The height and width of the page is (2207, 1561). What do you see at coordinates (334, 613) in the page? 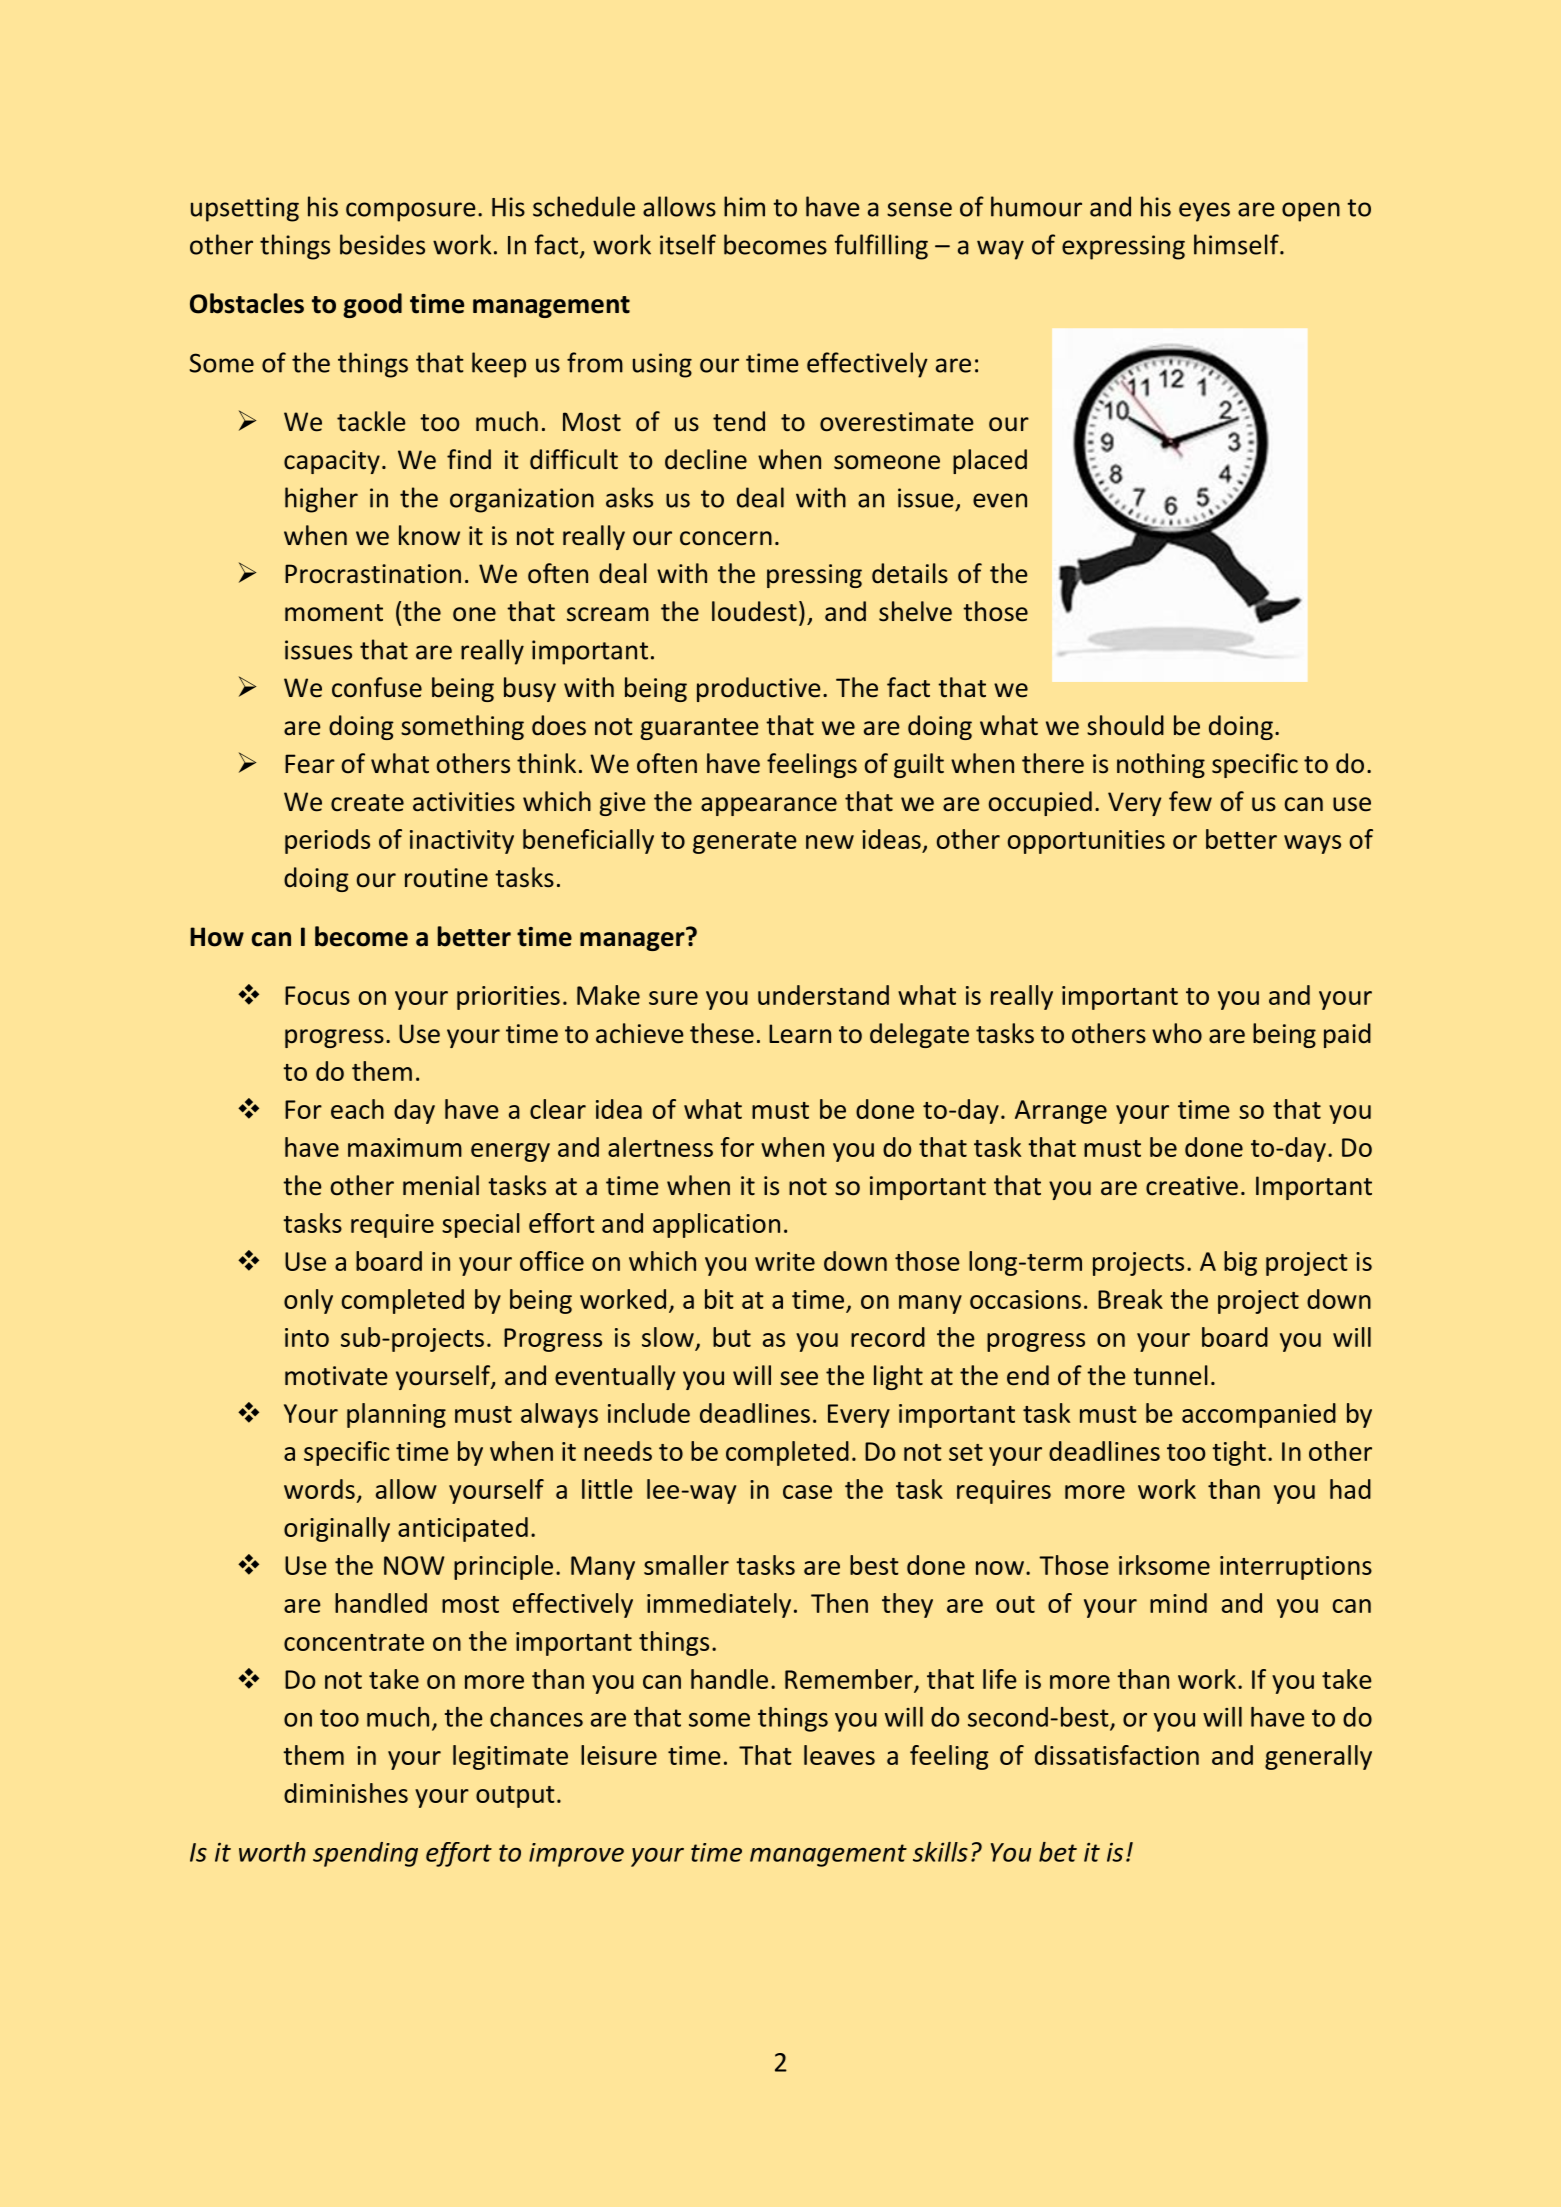
I see `moment` at bounding box center [334, 613].
